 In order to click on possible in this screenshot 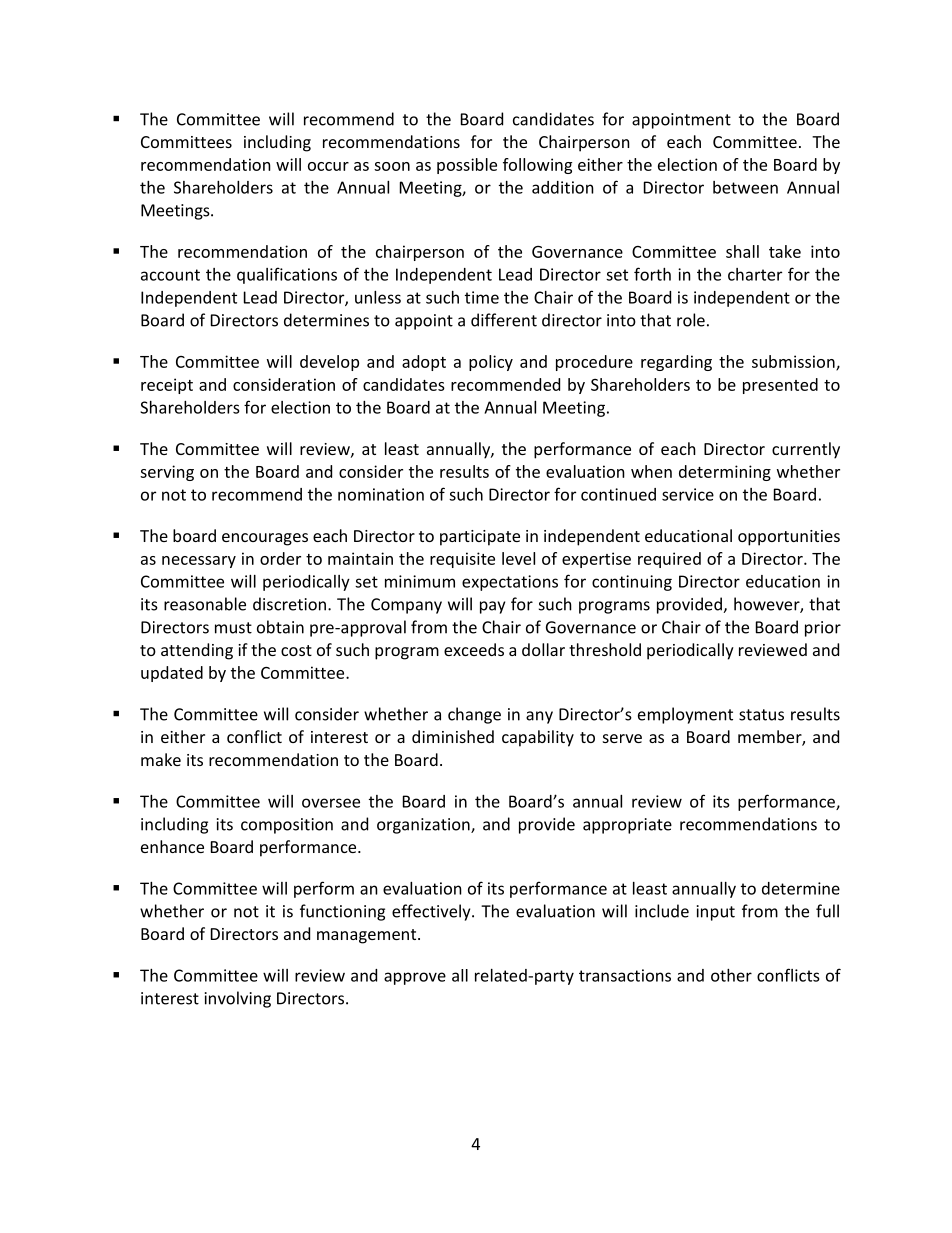, I will do `click(467, 166)`.
